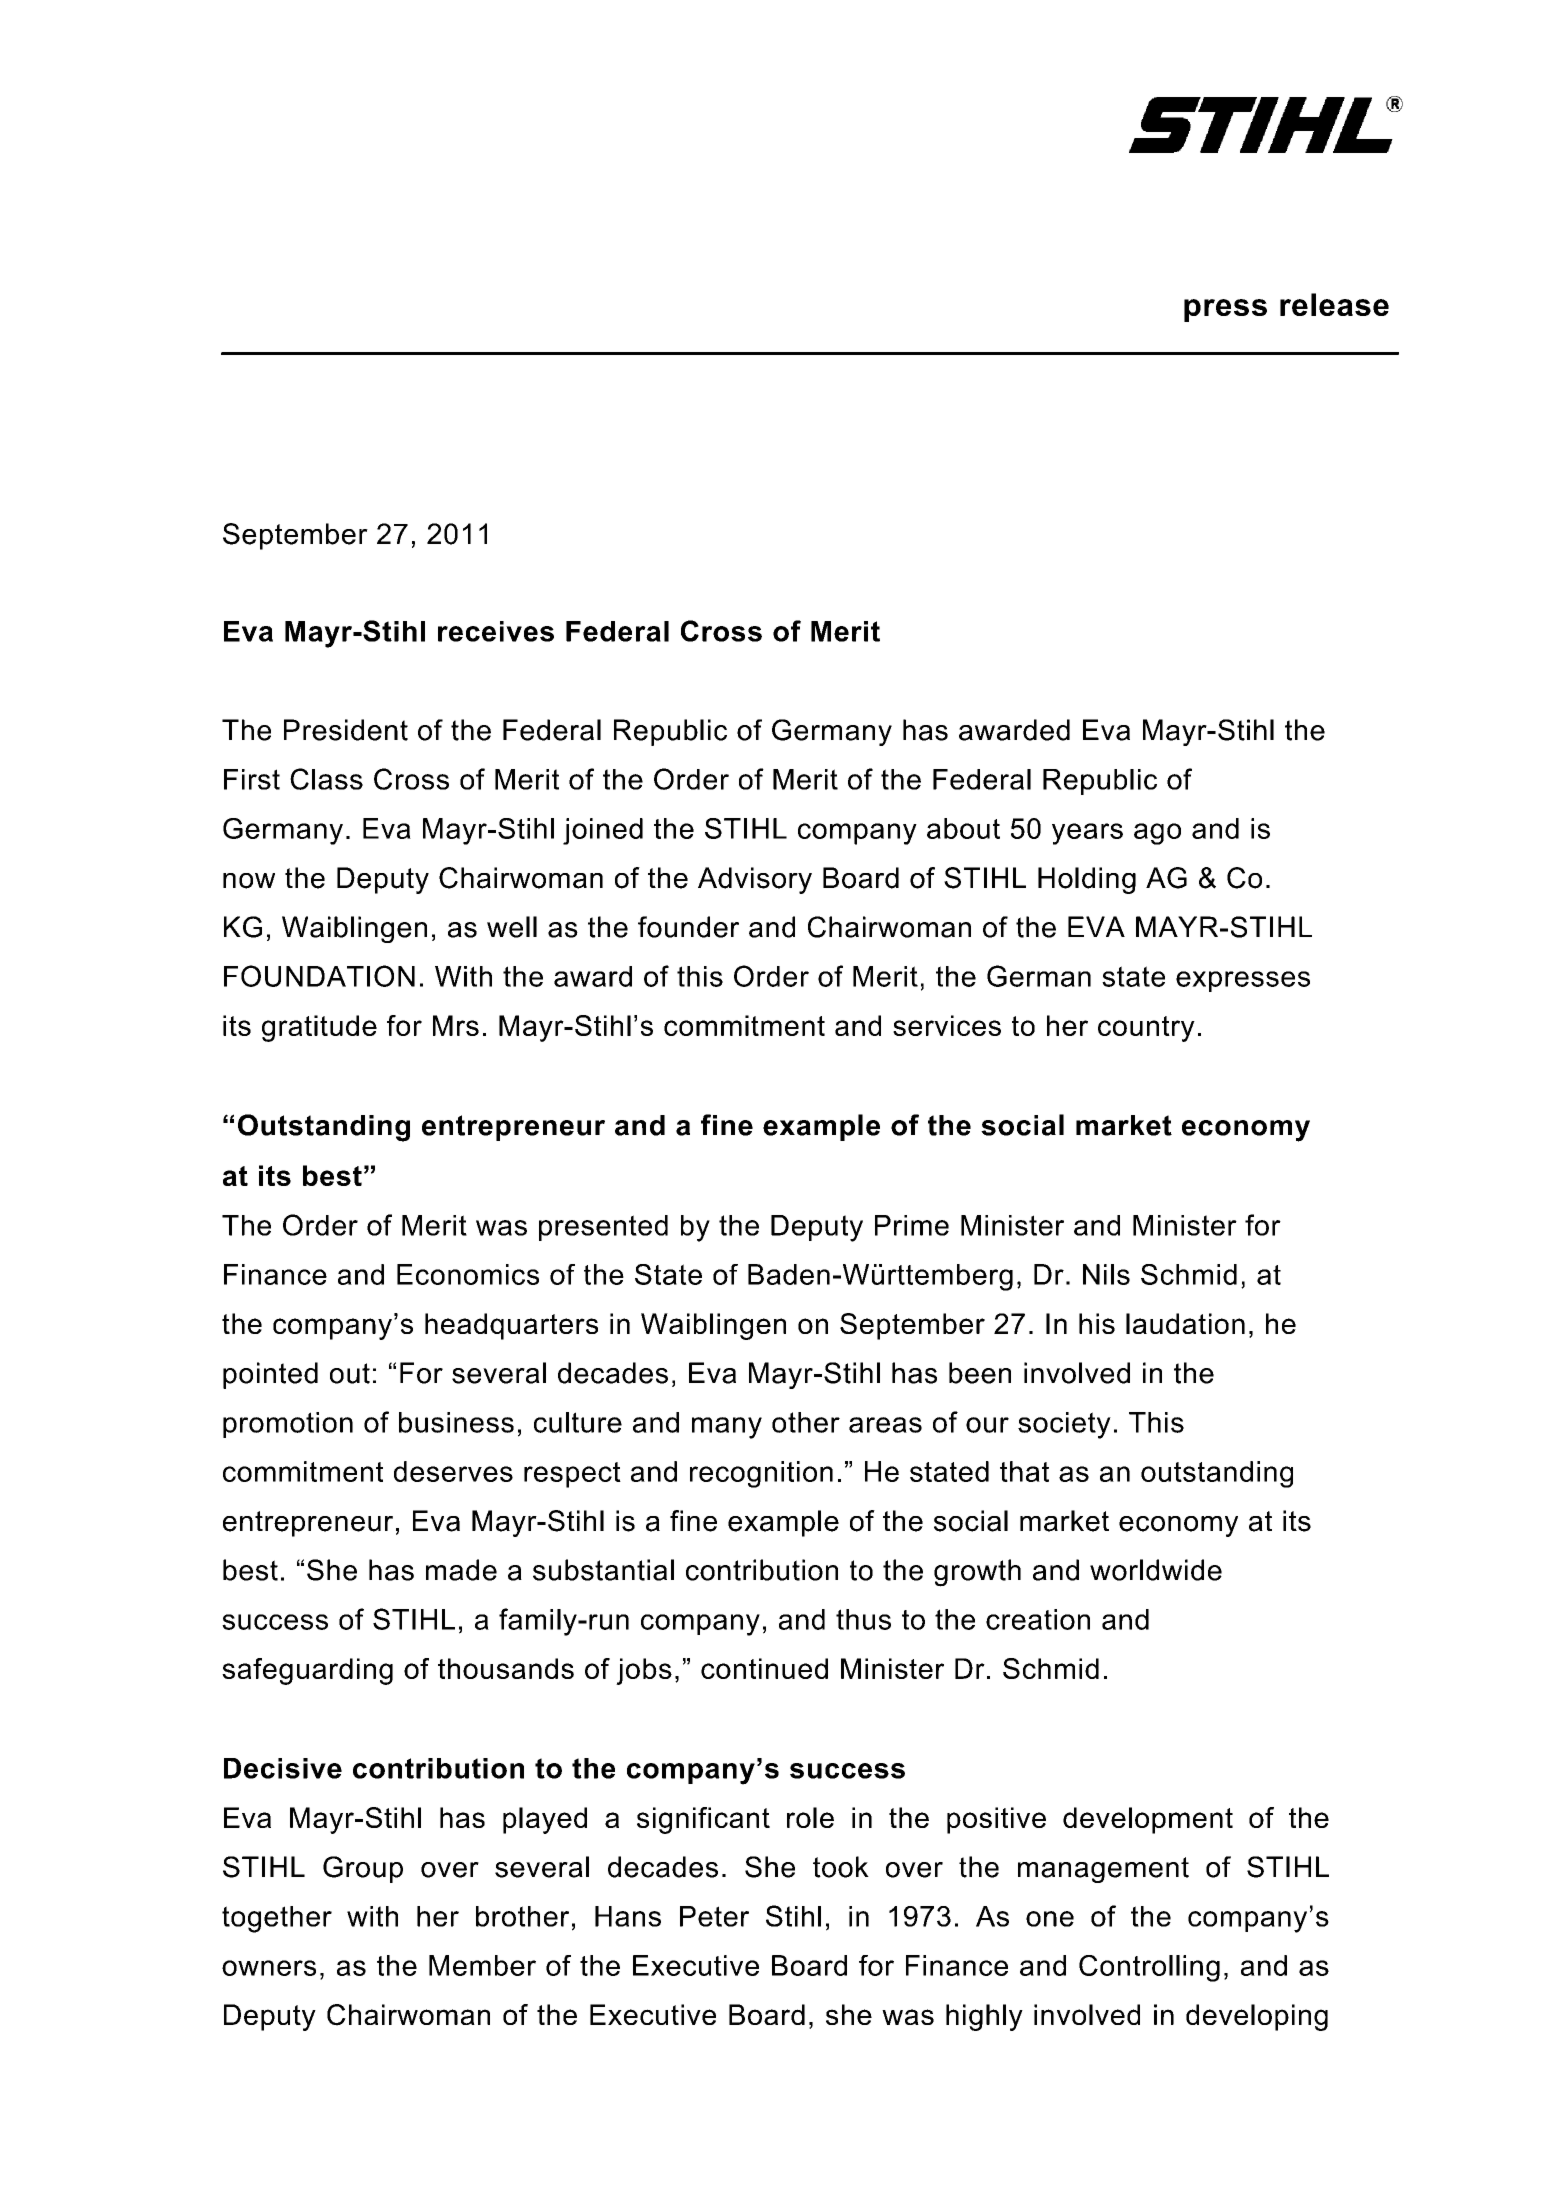 The width and height of the page is (1551, 2195). Describe the element at coordinates (496, 631) in the page. I see `receives` at that location.
